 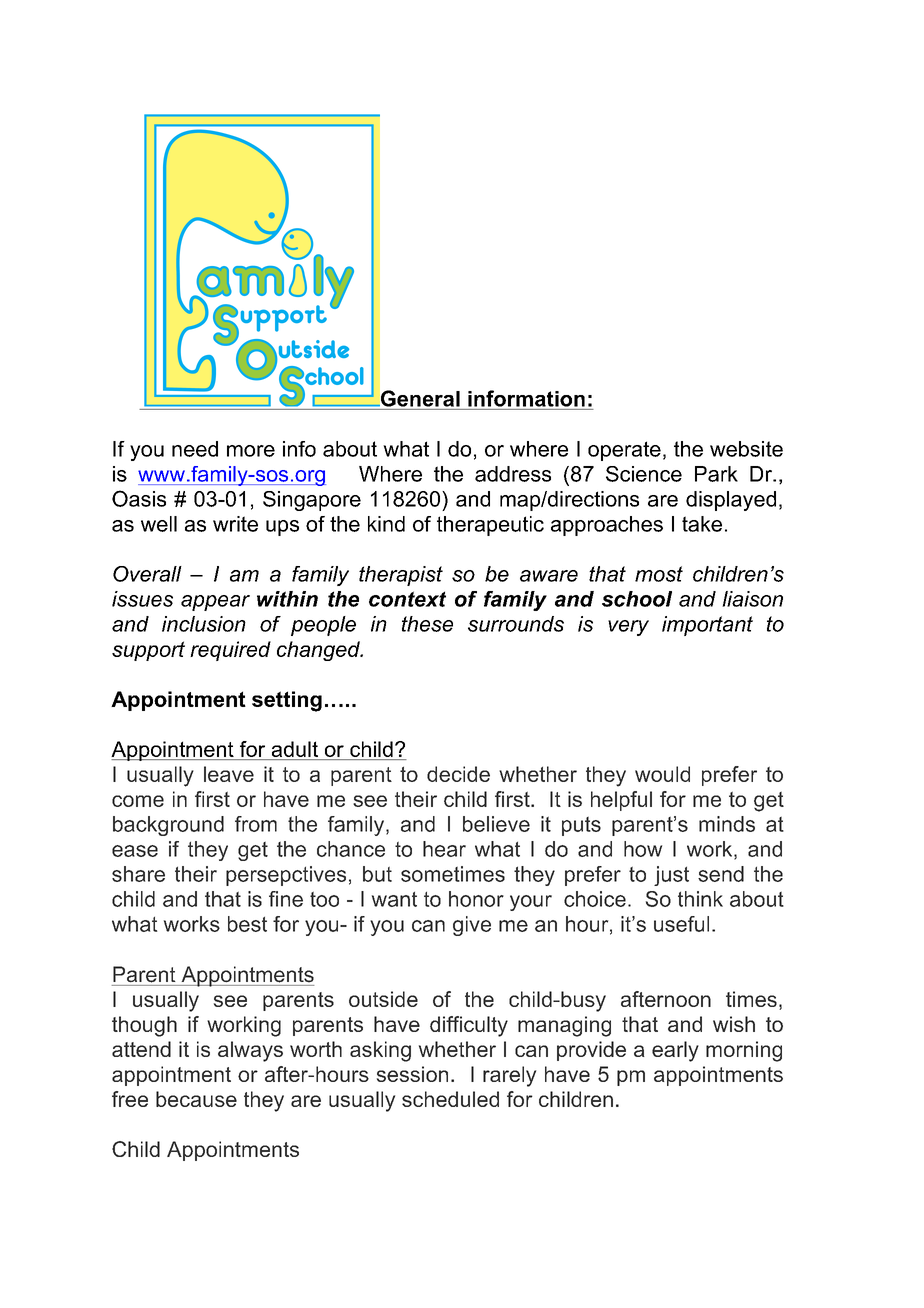 I want to click on Science, so click(x=644, y=474).
